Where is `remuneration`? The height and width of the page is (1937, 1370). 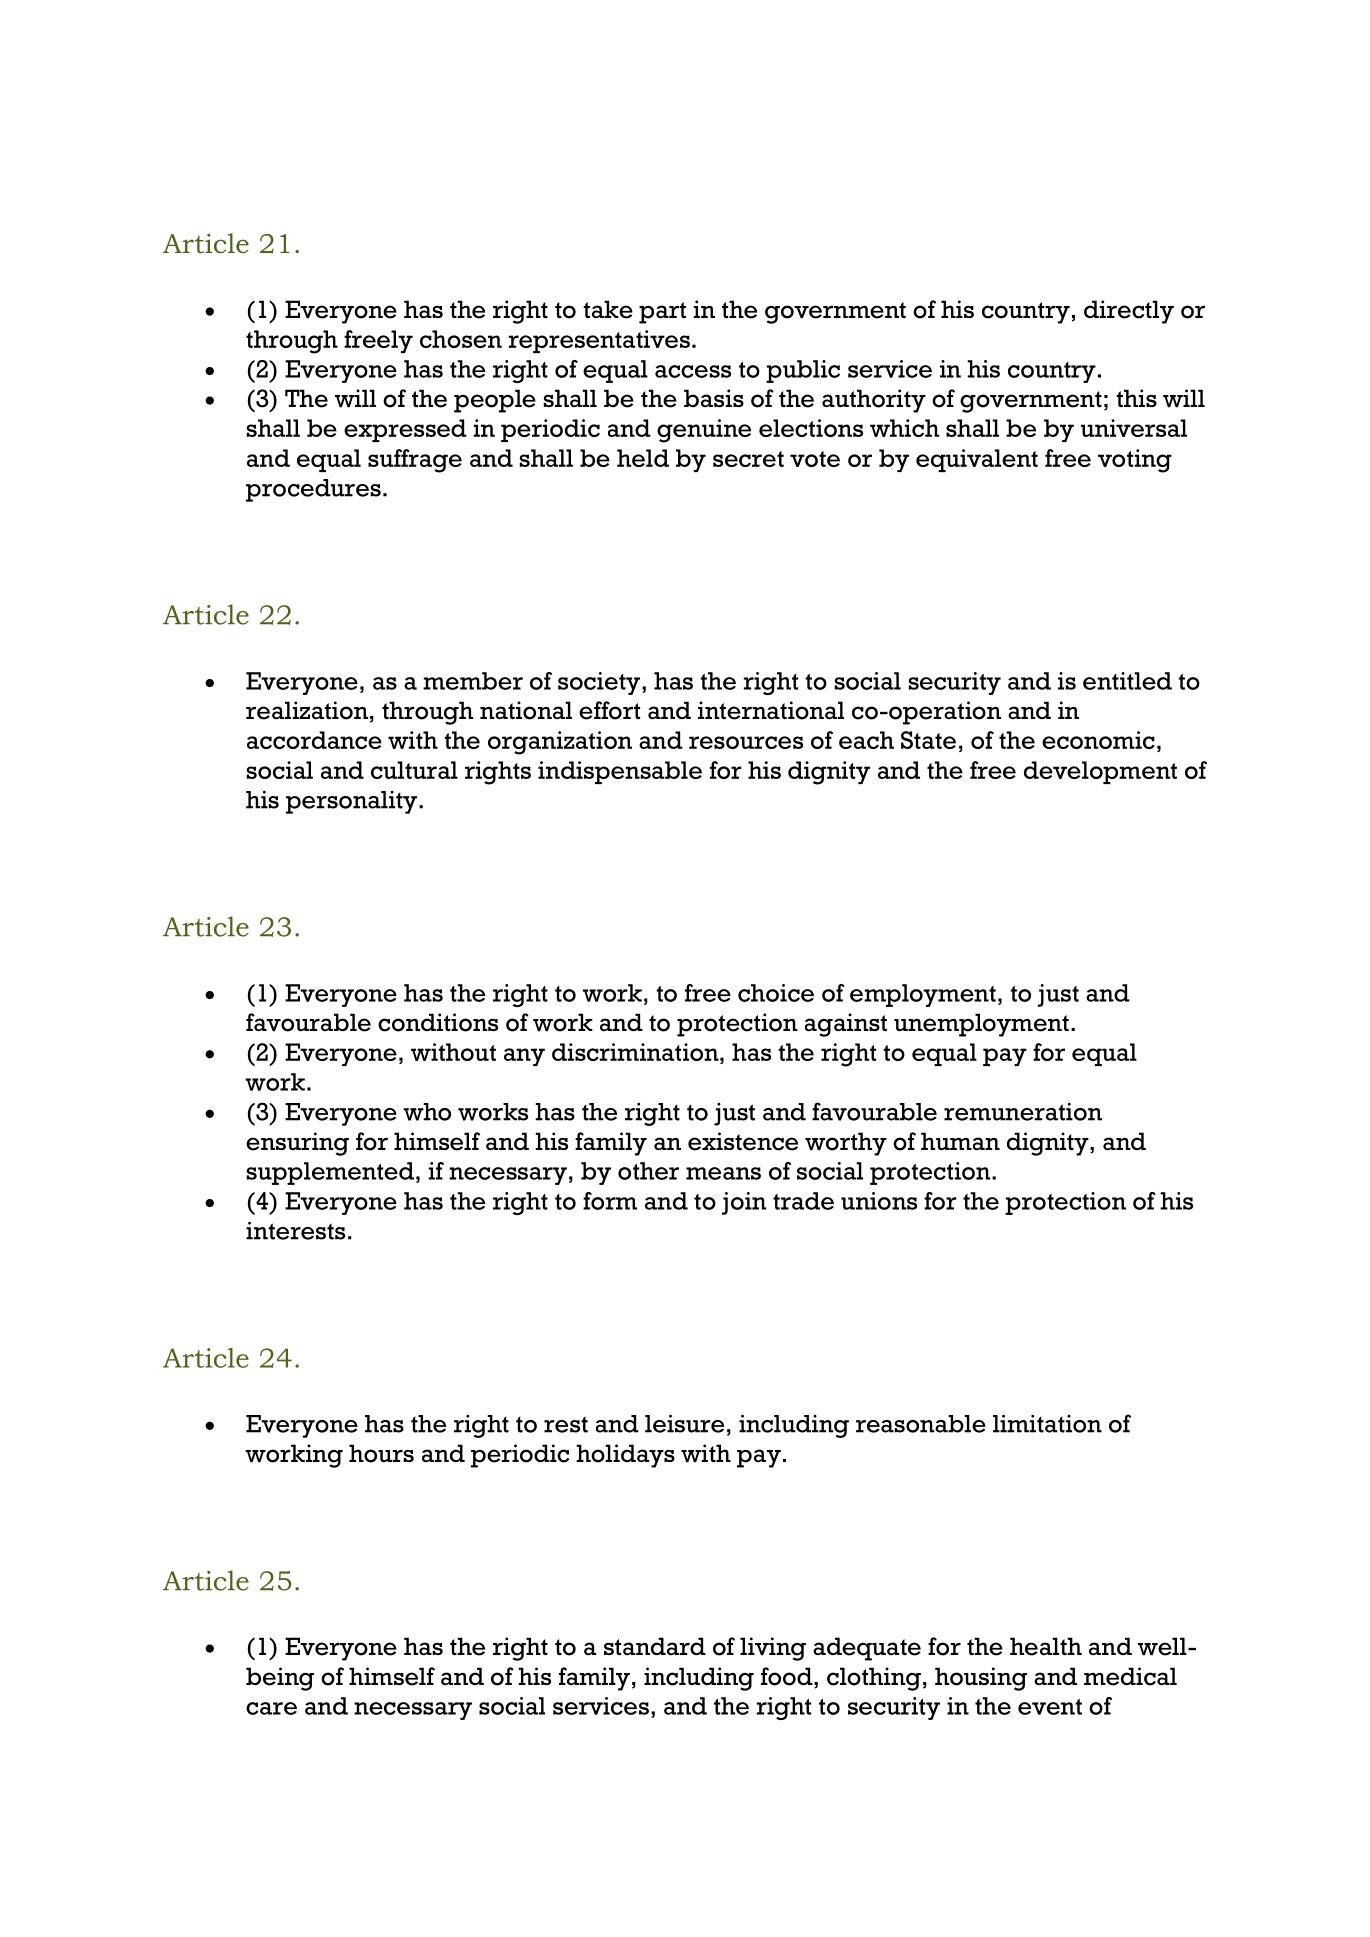
remuneration is located at coordinates (1023, 1112).
